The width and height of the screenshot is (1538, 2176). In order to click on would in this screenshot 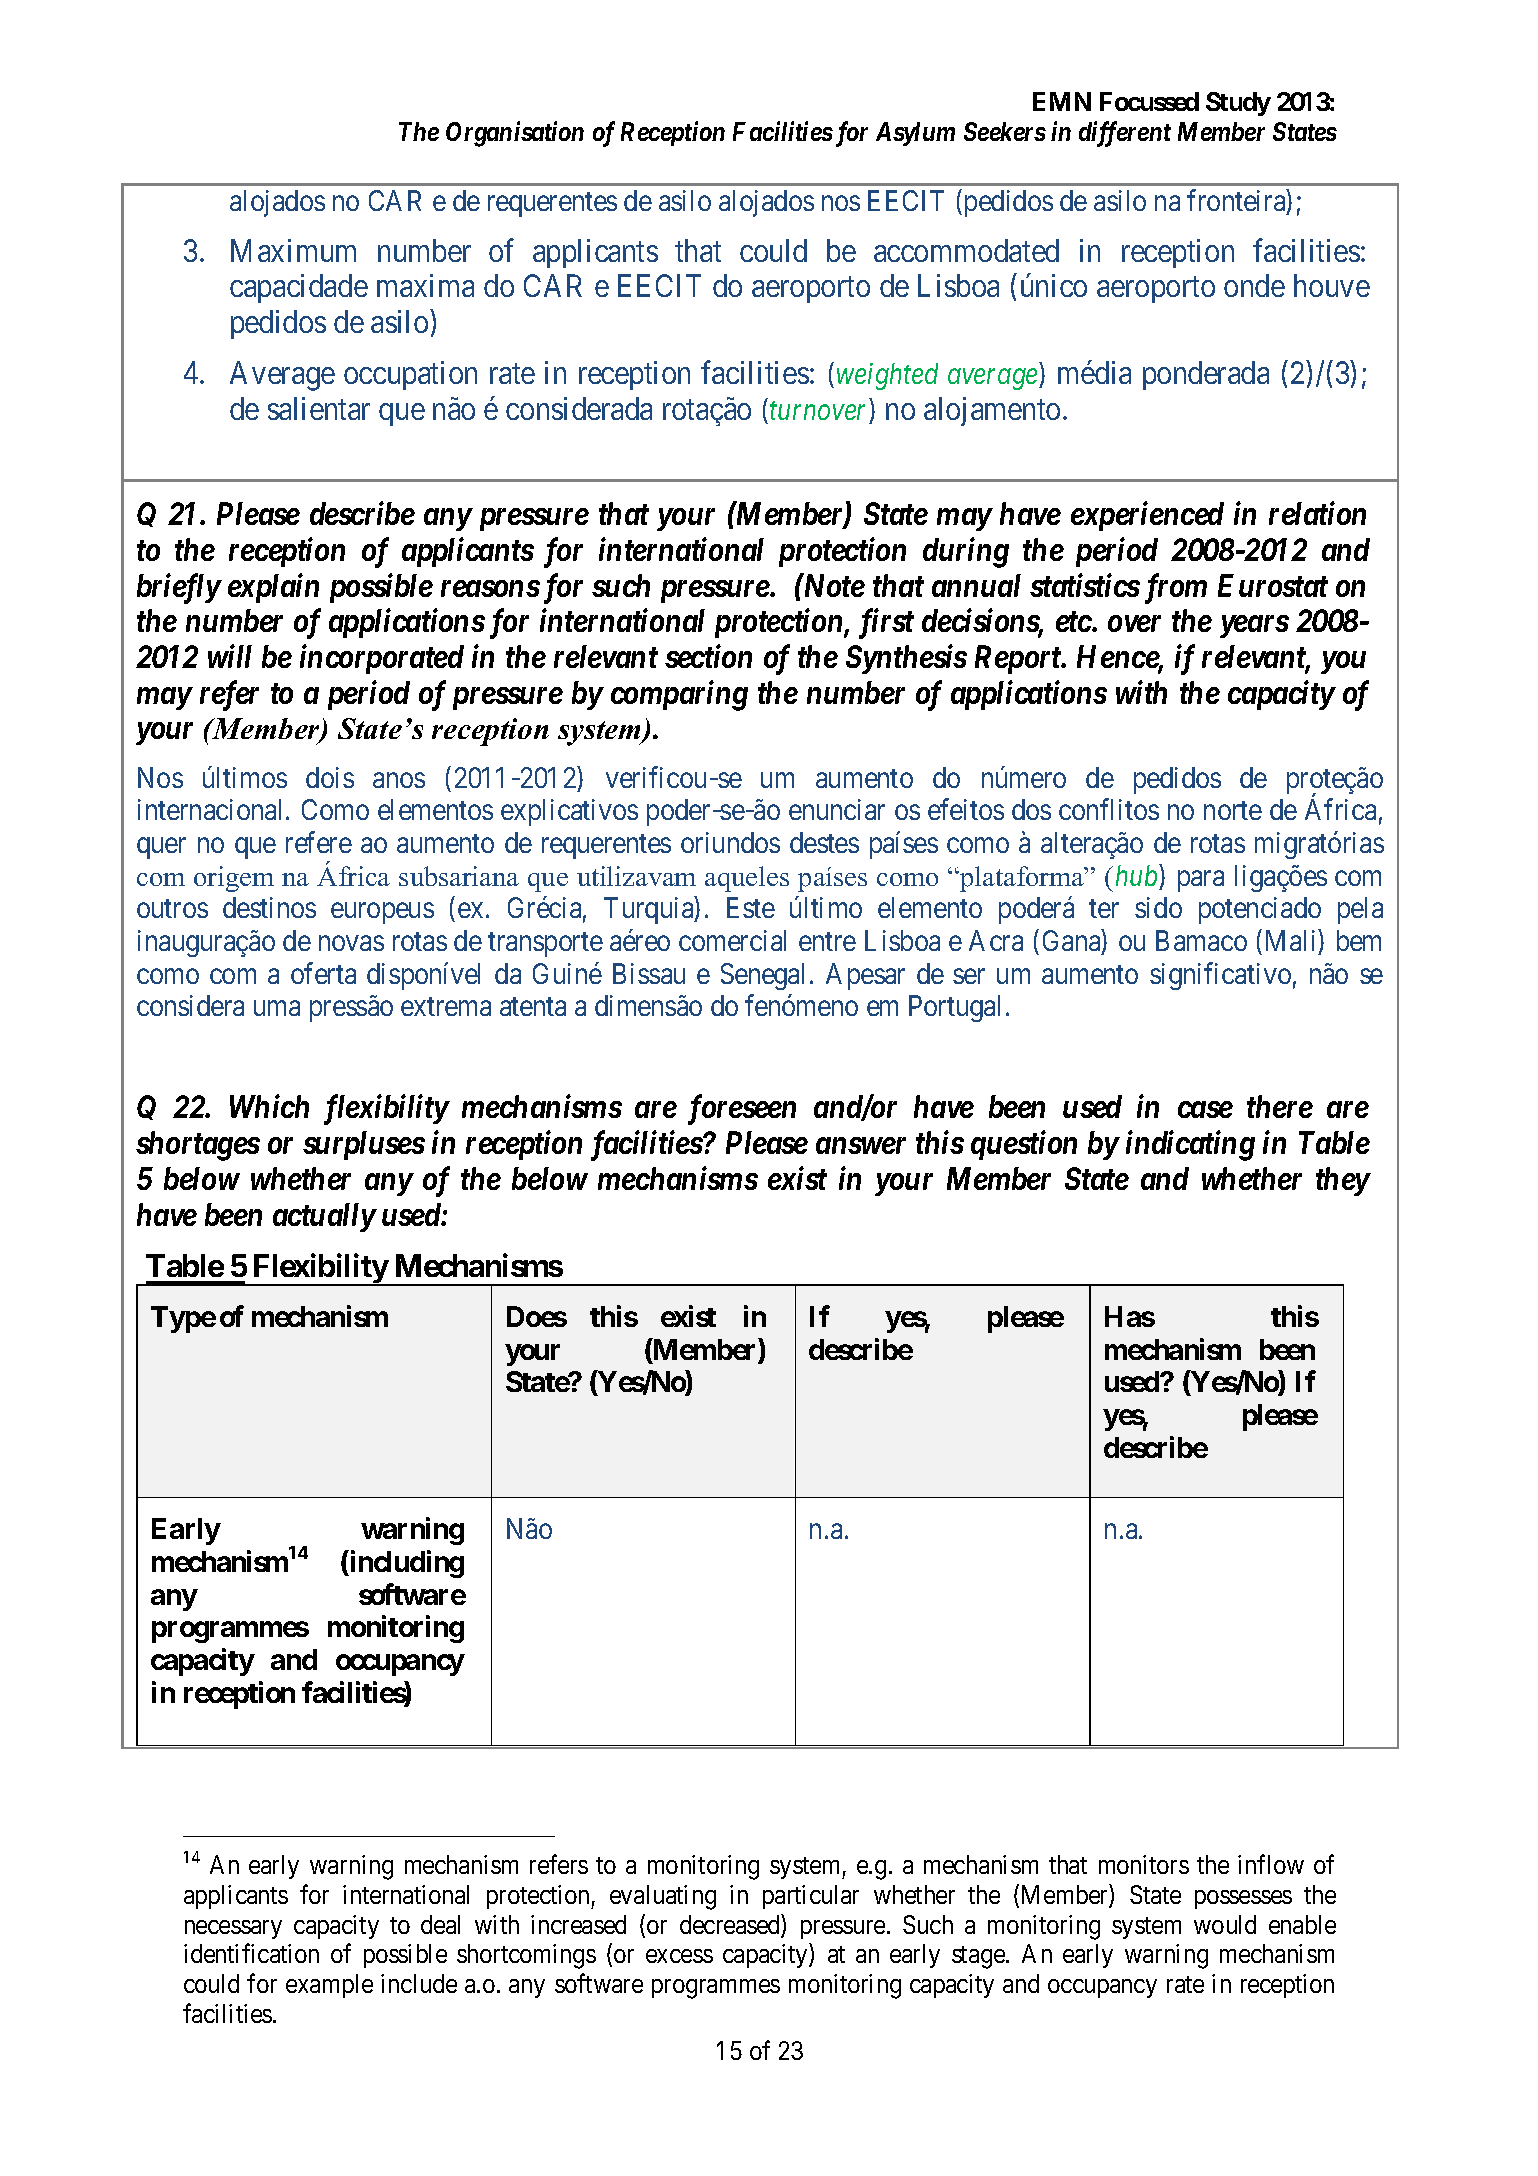, I will do `click(1225, 1924)`.
